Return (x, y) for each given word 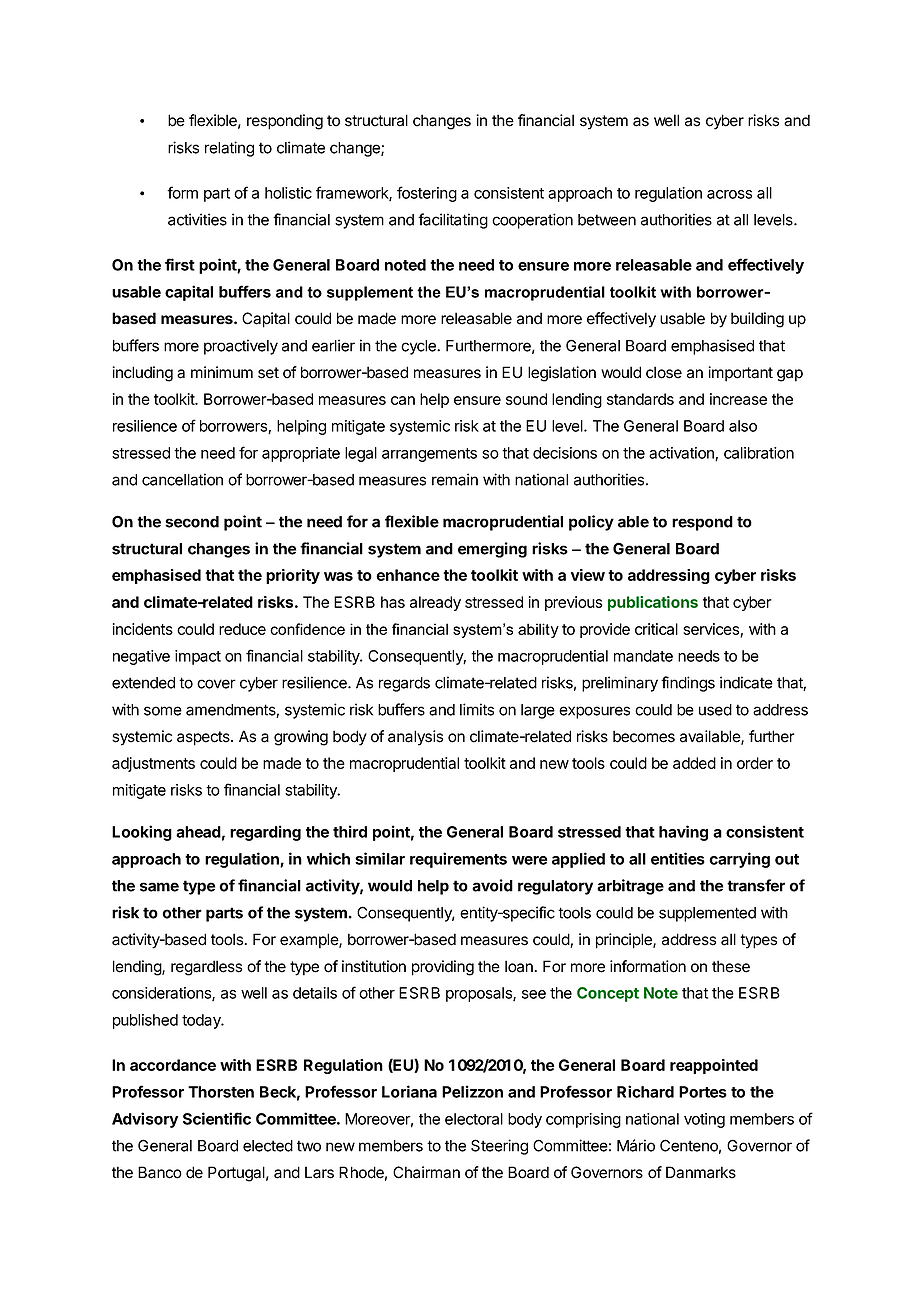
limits (477, 709)
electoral (474, 1119)
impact (198, 657)
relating (229, 149)
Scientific (217, 1118)
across (729, 194)
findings (688, 684)
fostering (427, 194)
